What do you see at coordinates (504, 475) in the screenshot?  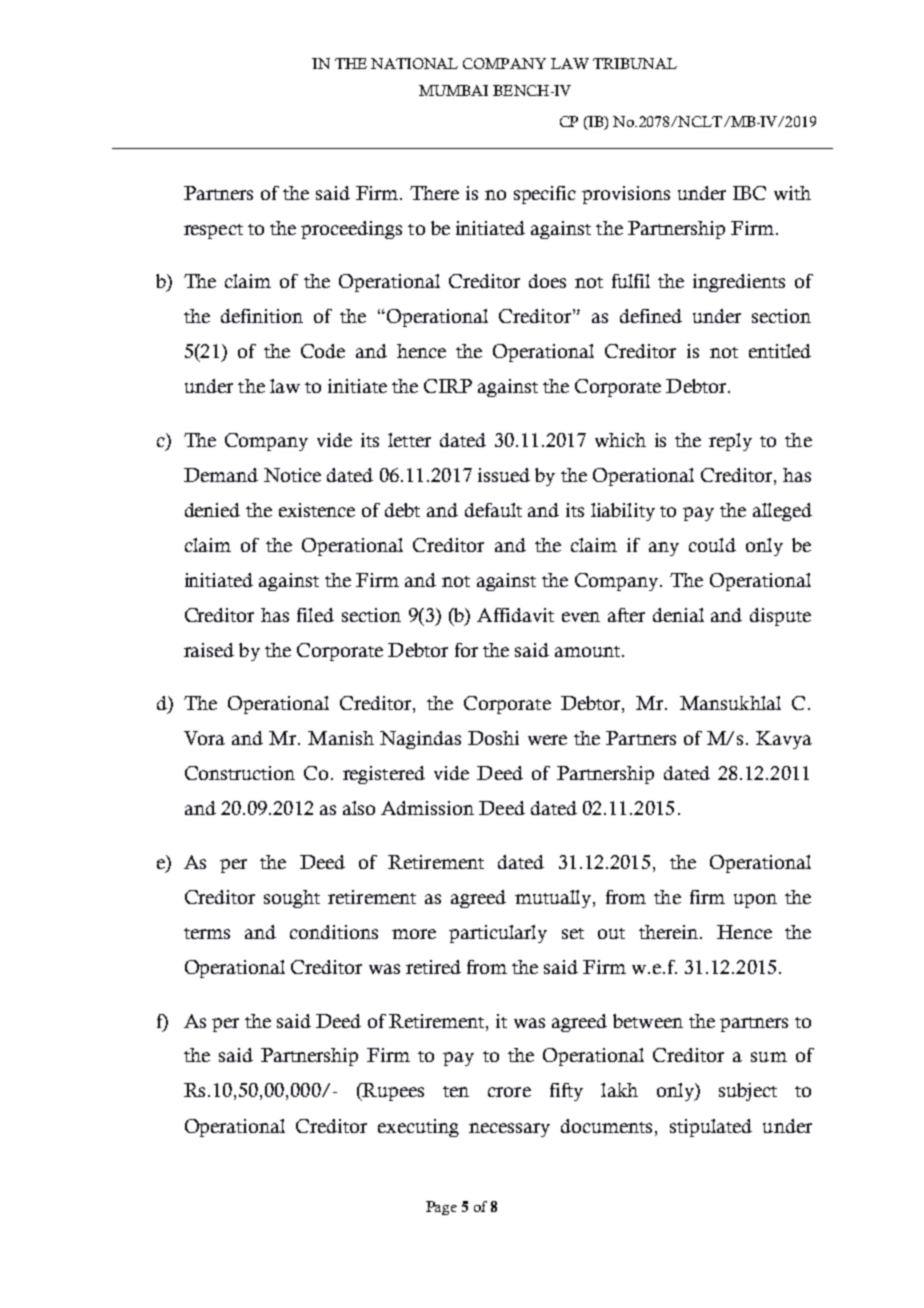 I see `issued` at bounding box center [504, 475].
